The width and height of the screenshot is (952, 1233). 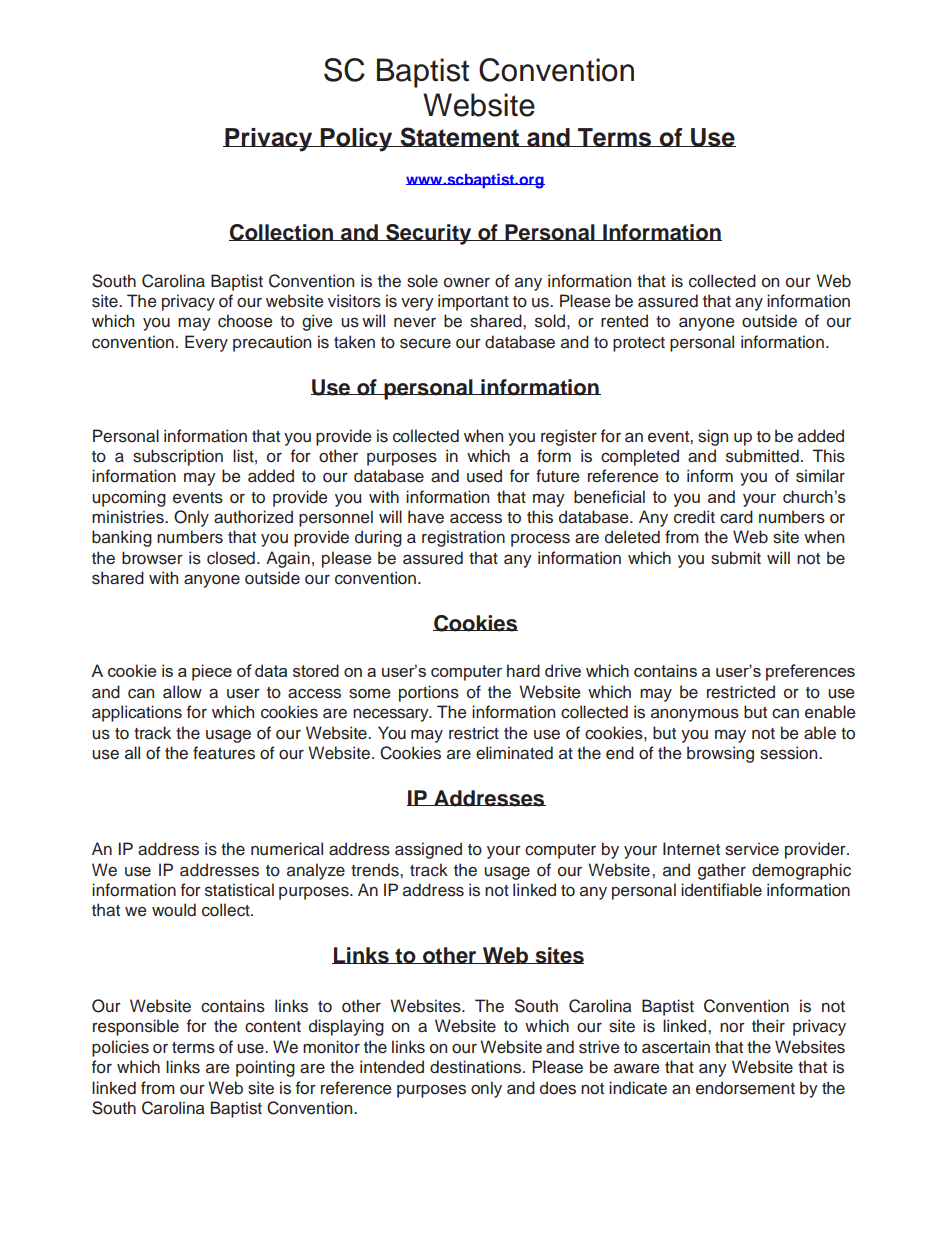 I want to click on pointing, so click(x=265, y=1068).
